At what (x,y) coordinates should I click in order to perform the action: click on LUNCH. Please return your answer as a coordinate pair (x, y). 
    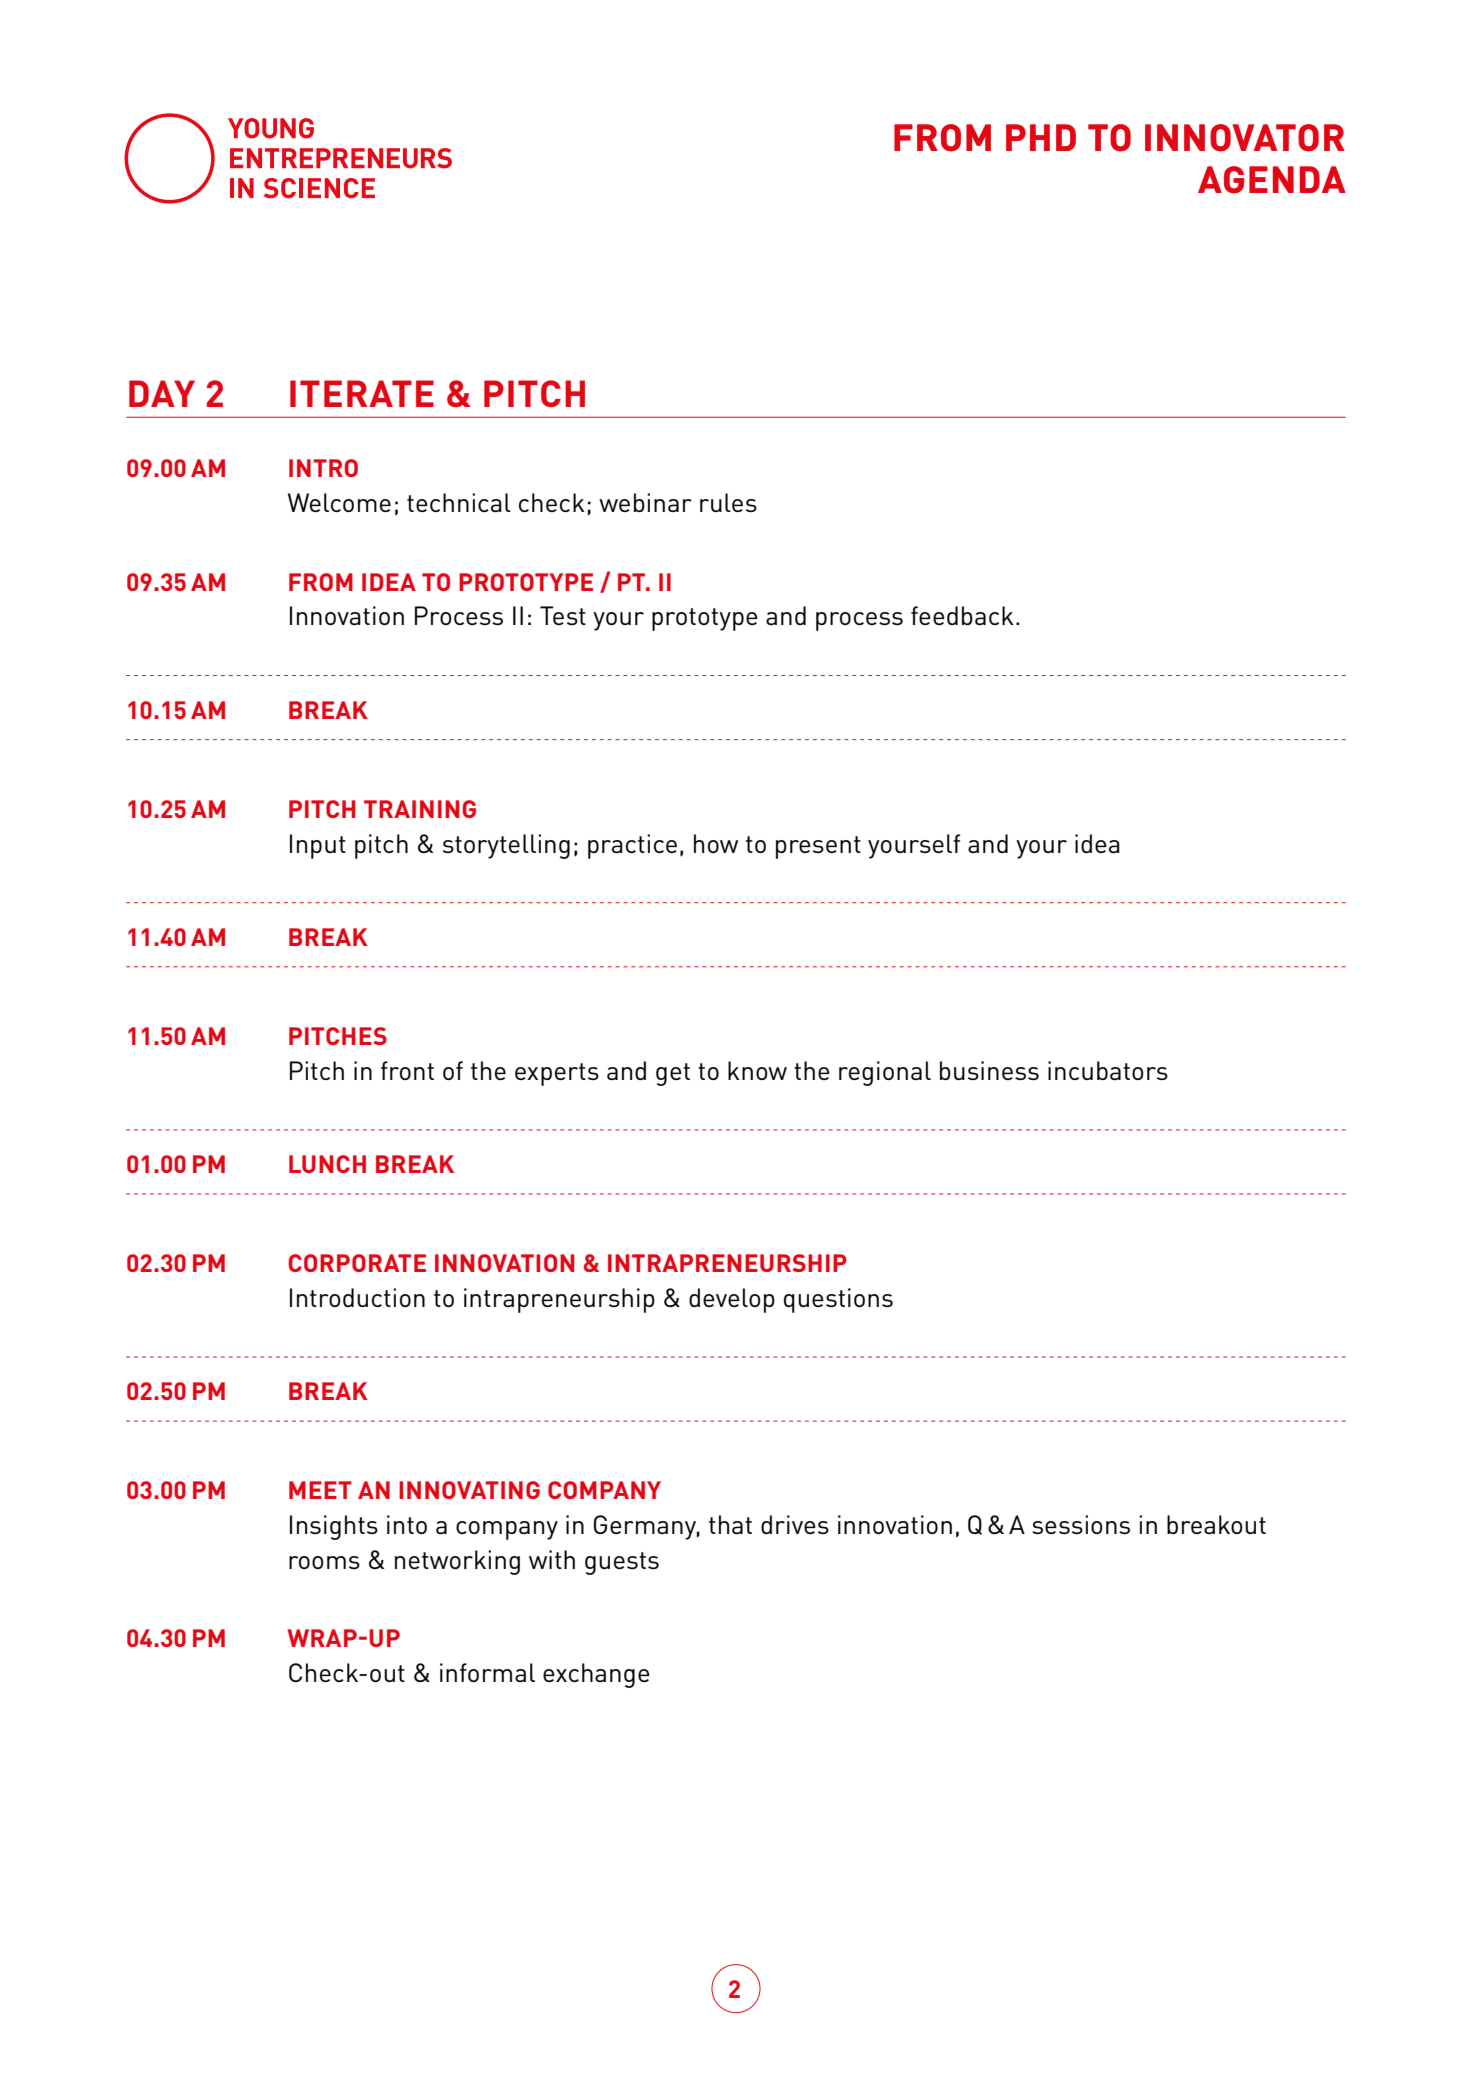
    Looking at the image, I should click on (327, 1164).
